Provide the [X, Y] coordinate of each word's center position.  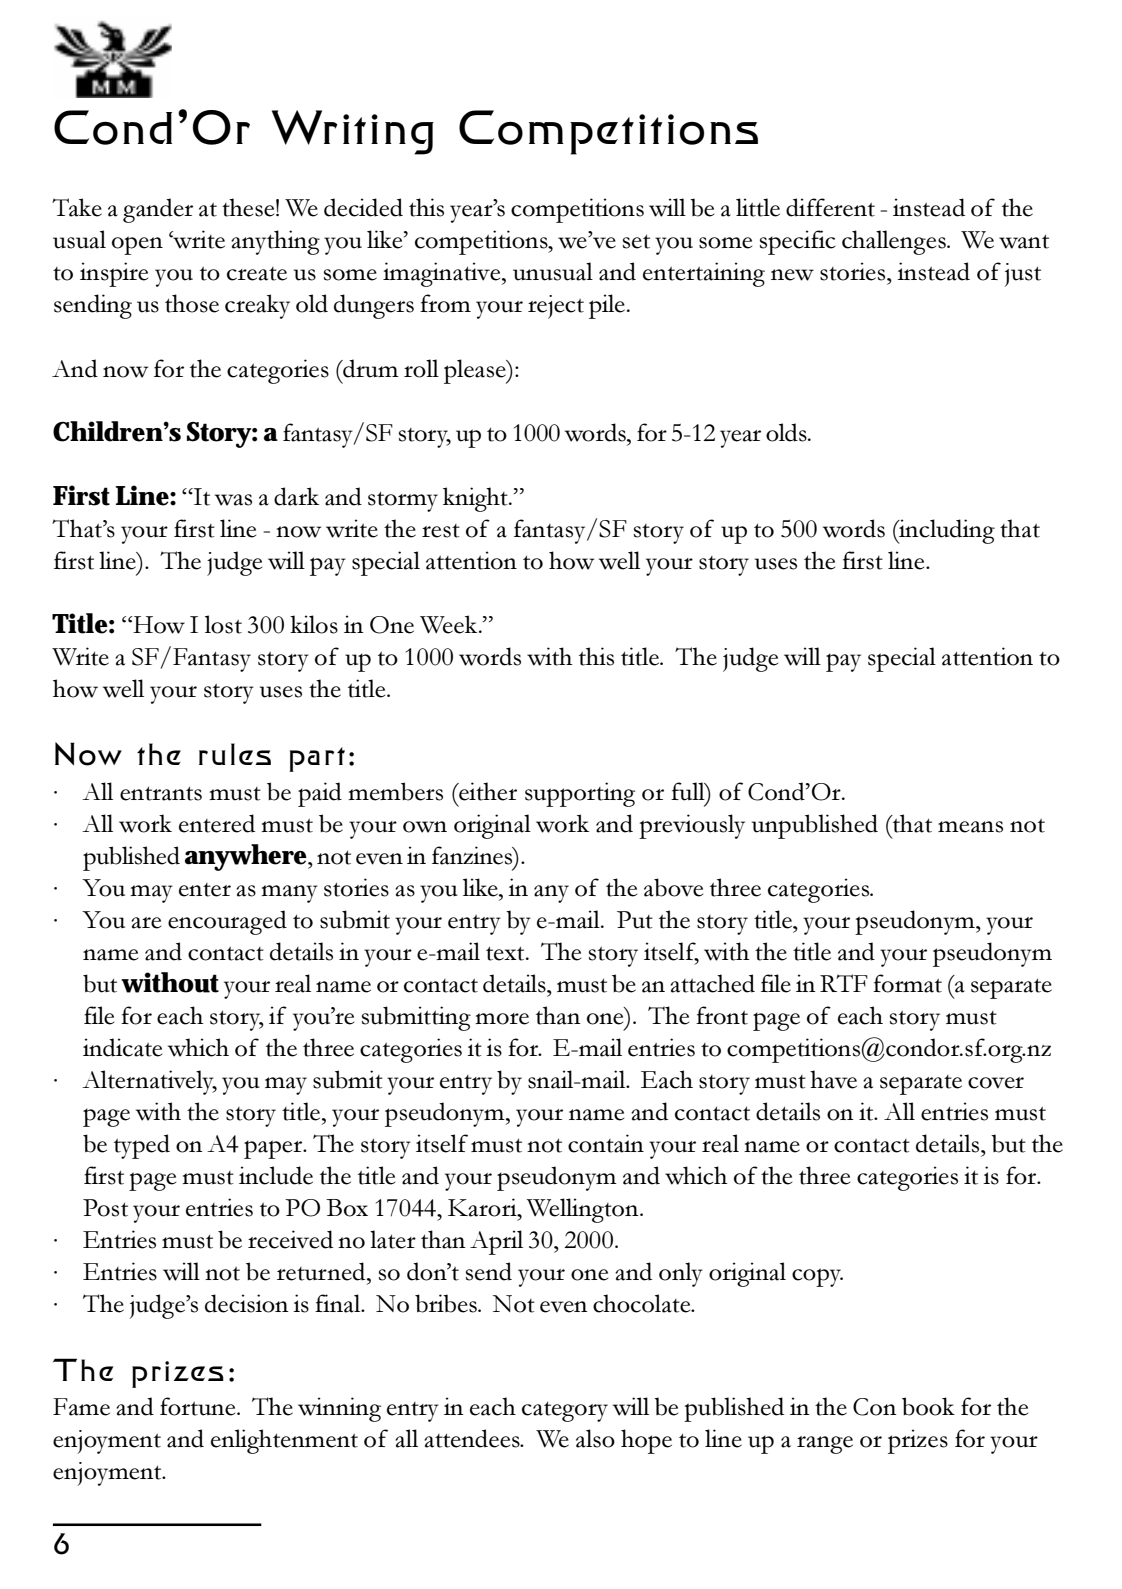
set [636, 241]
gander [158, 210]
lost [223, 624]
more [502, 1019]
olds [787, 432]
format [907, 983]
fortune [199, 1406]
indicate [122, 1047]
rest [441, 531]
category [565, 1411]
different [830, 207]
